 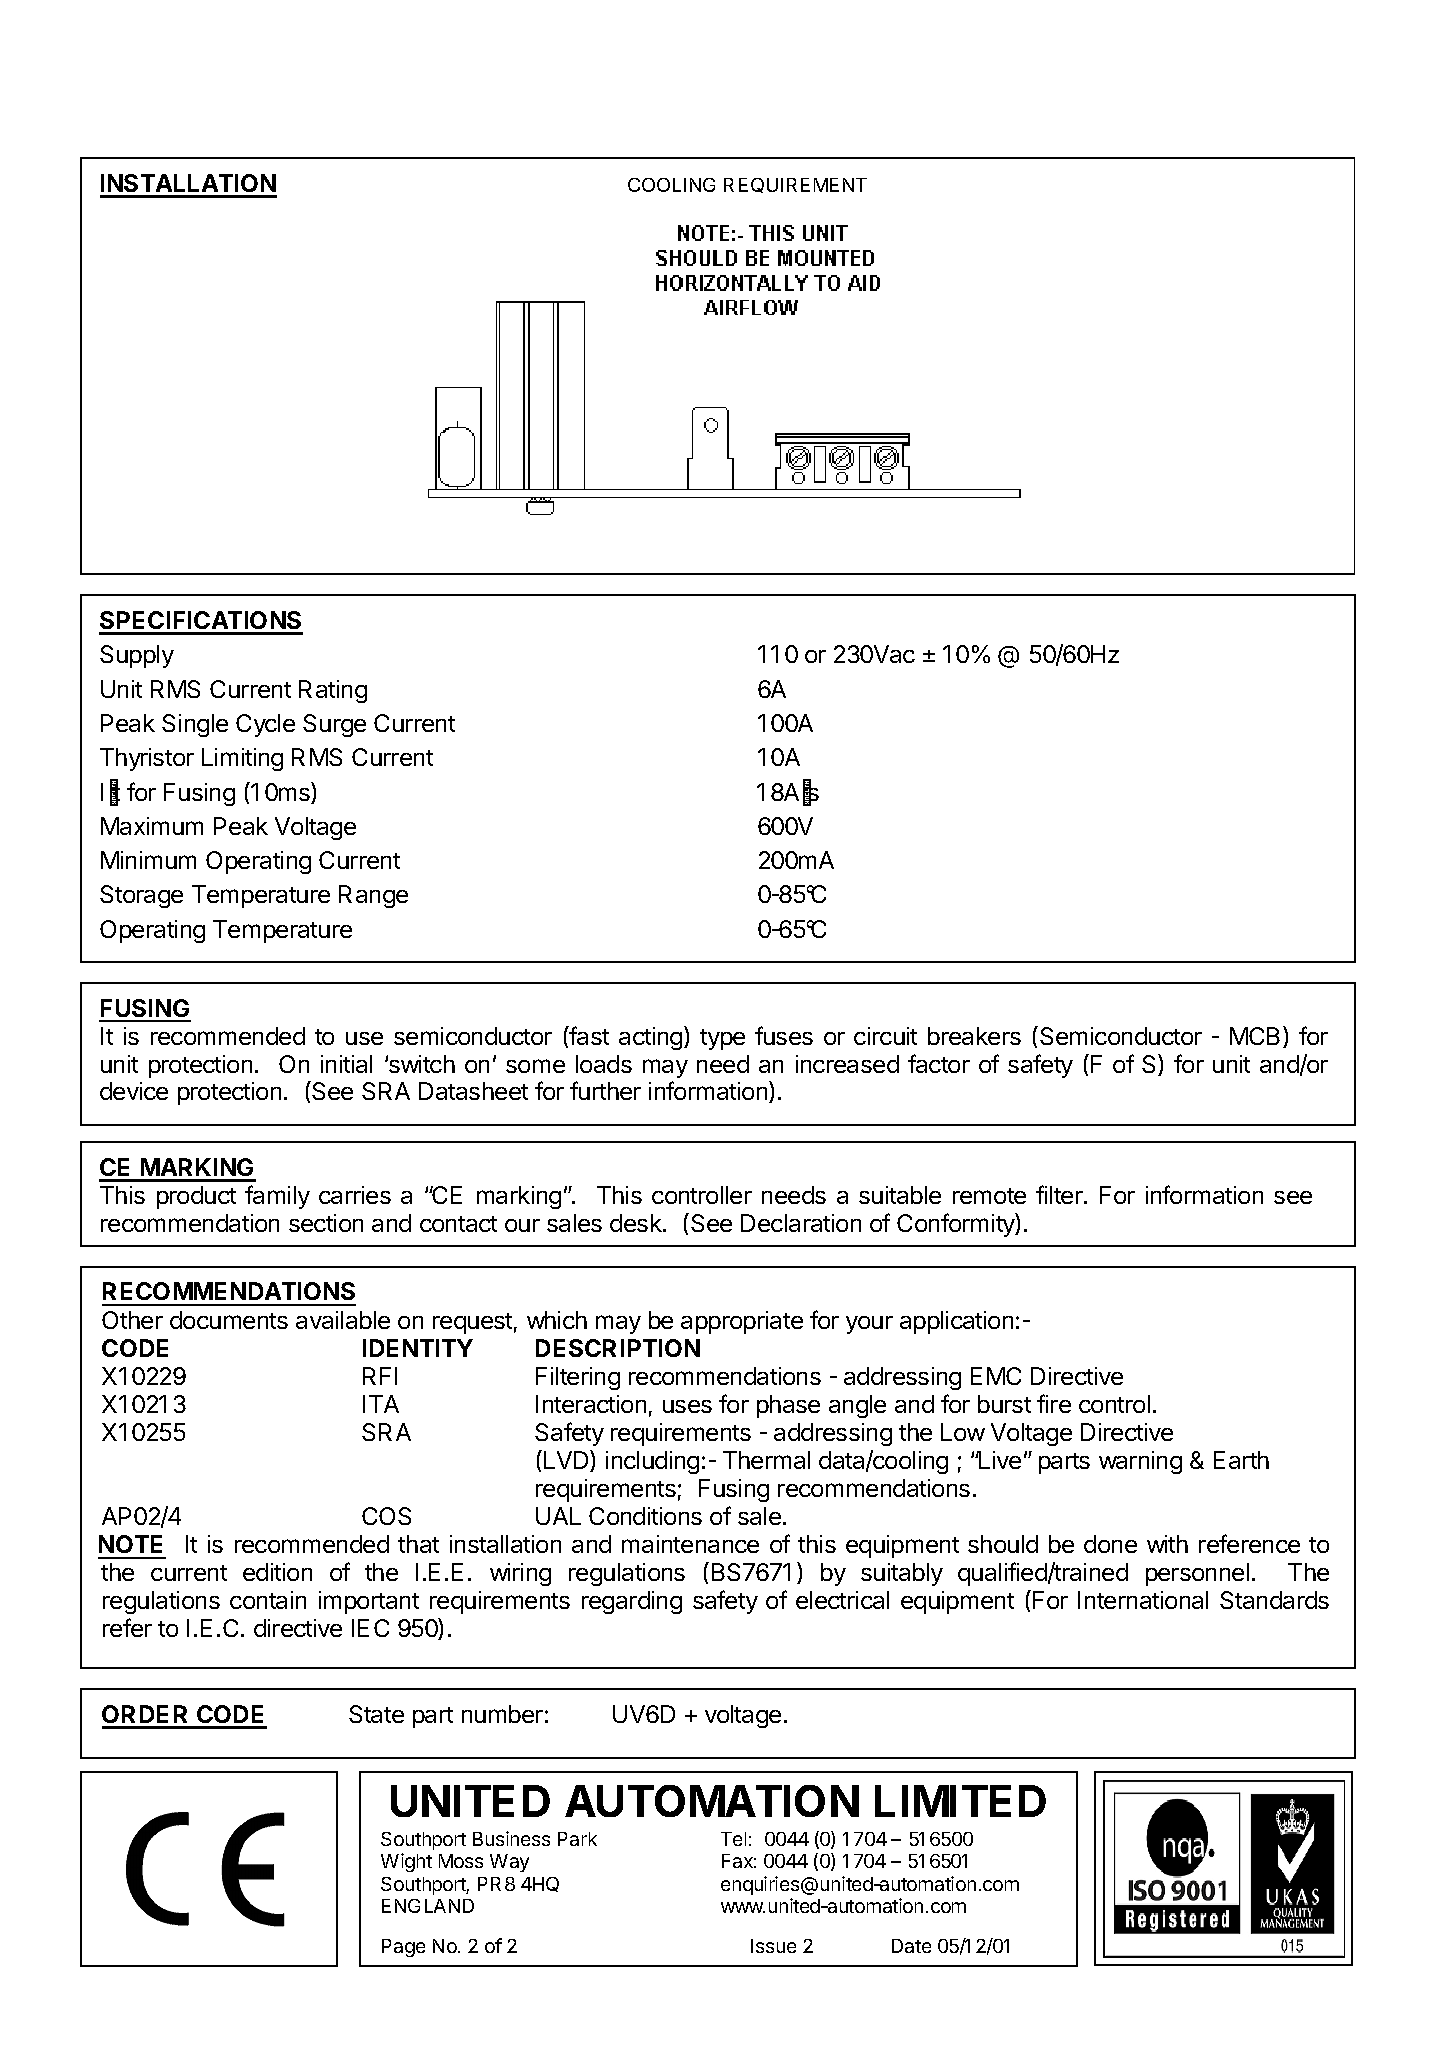 What do you see at coordinates (346, 1064) in the screenshot?
I see `initial` at bounding box center [346, 1064].
